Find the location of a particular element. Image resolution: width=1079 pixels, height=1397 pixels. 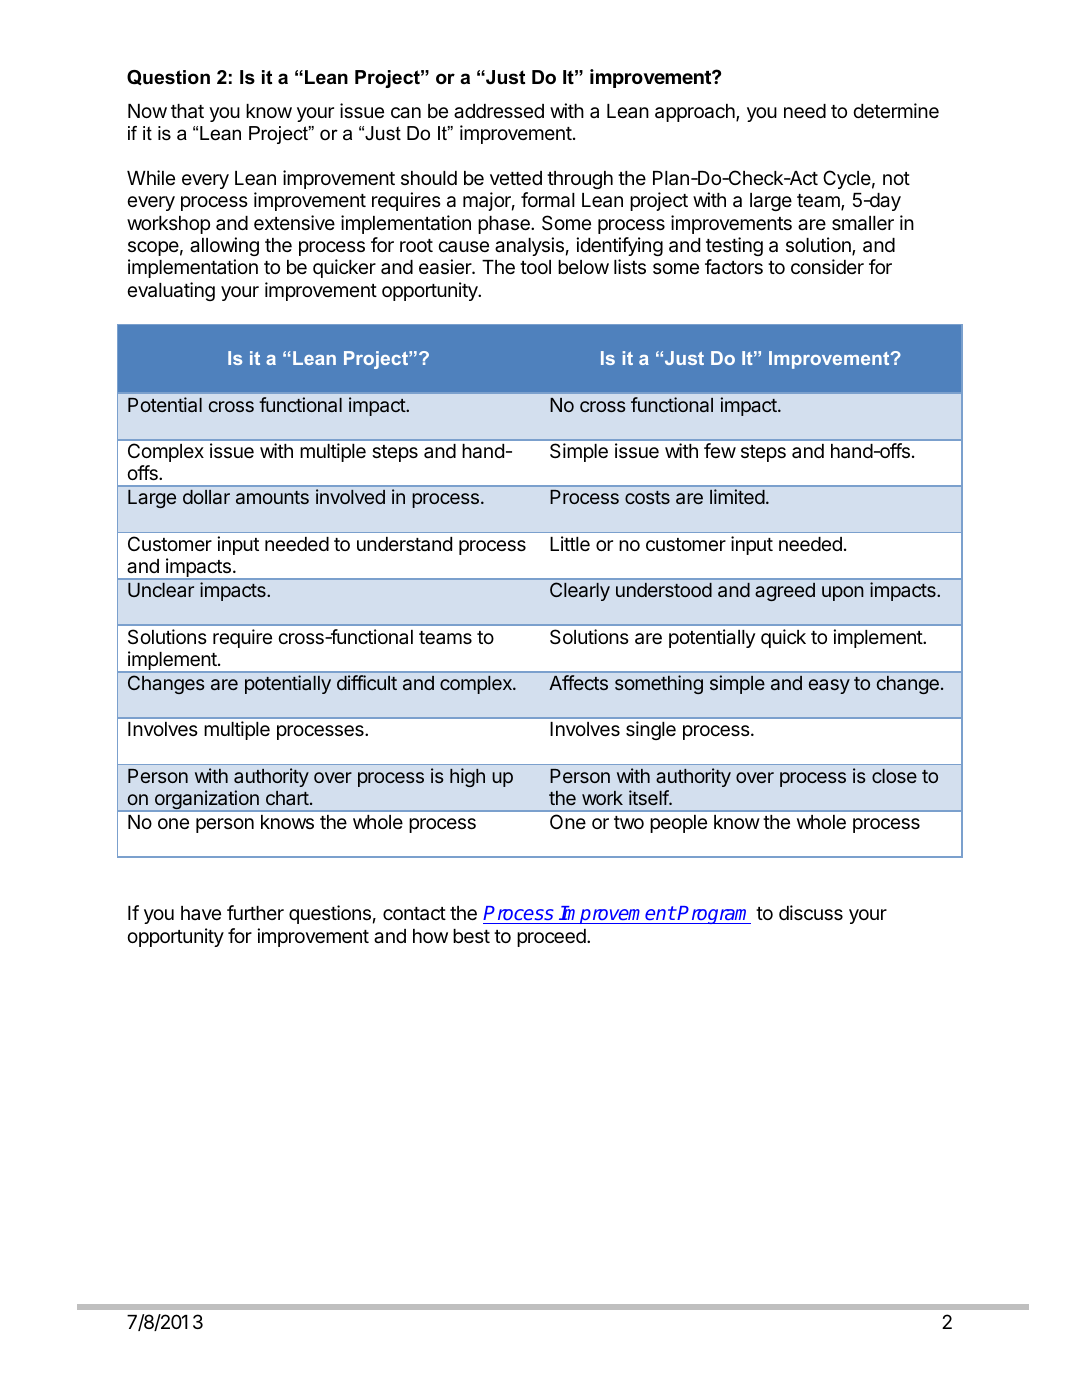

that is located at coordinates (187, 111).
